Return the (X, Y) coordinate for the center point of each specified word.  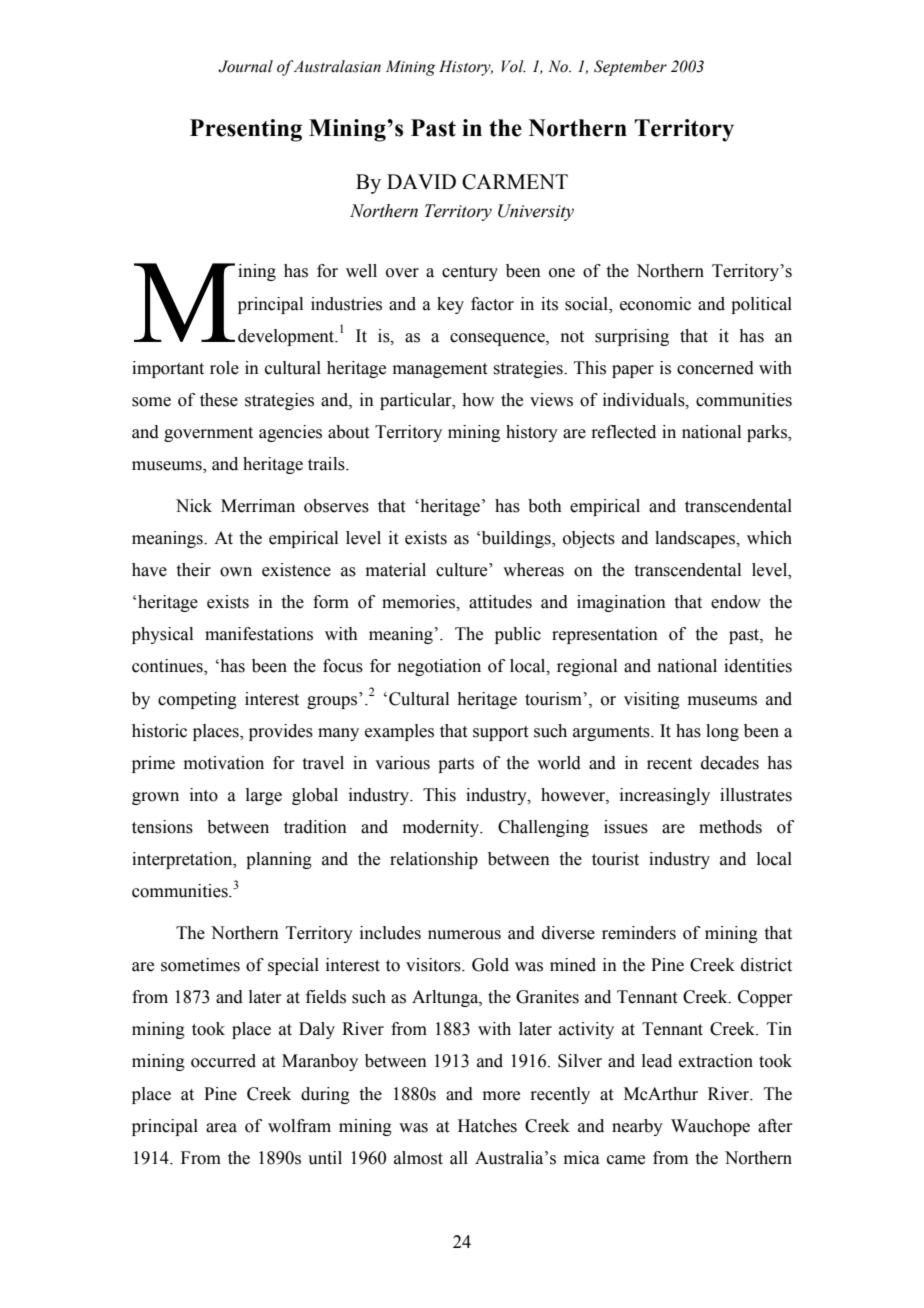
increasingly (665, 796)
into (204, 795)
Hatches (487, 1126)
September (630, 68)
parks (768, 433)
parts (456, 765)
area (221, 1128)
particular (417, 401)
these (219, 400)
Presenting (246, 130)
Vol (514, 66)
